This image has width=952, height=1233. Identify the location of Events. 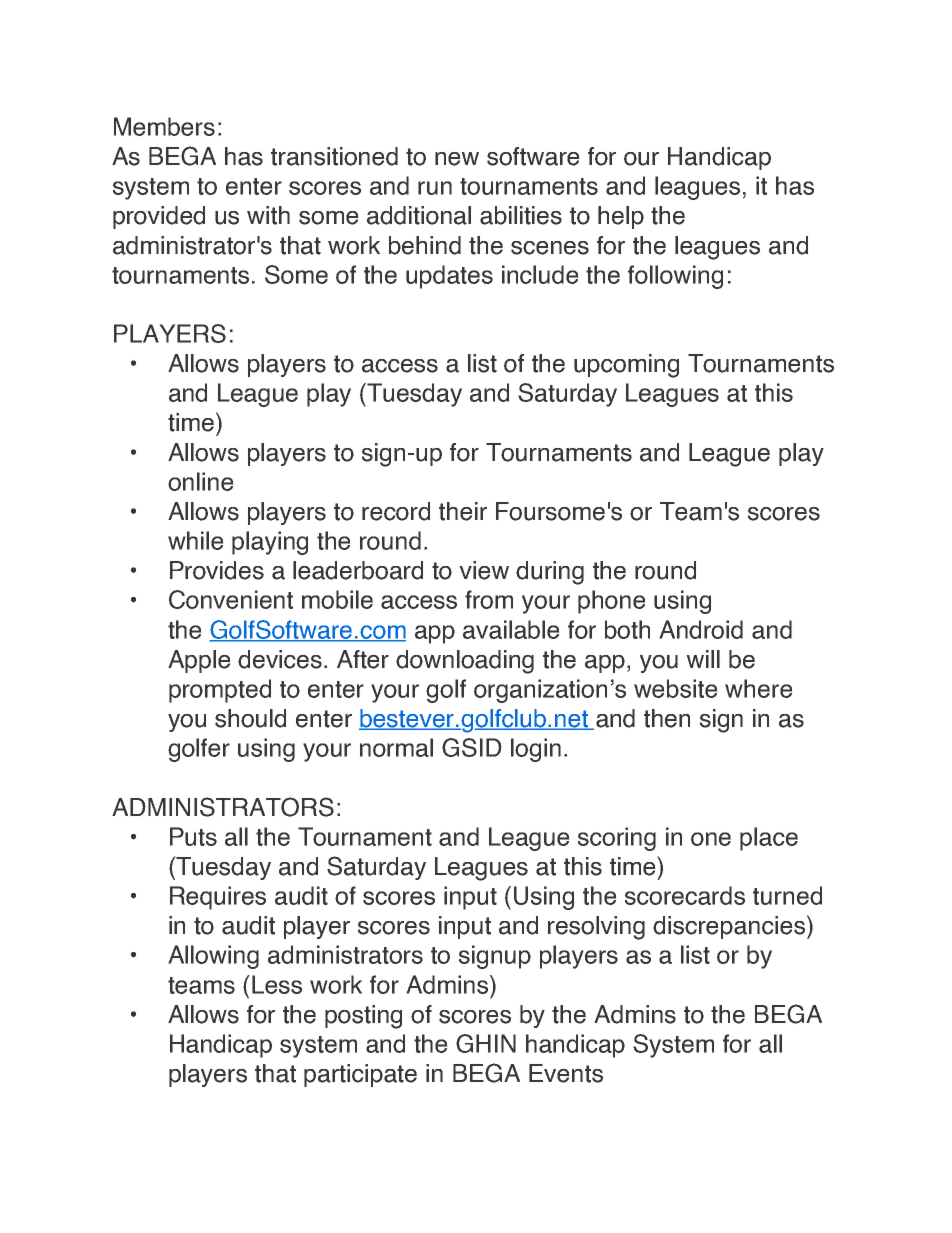
(566, 1073).
